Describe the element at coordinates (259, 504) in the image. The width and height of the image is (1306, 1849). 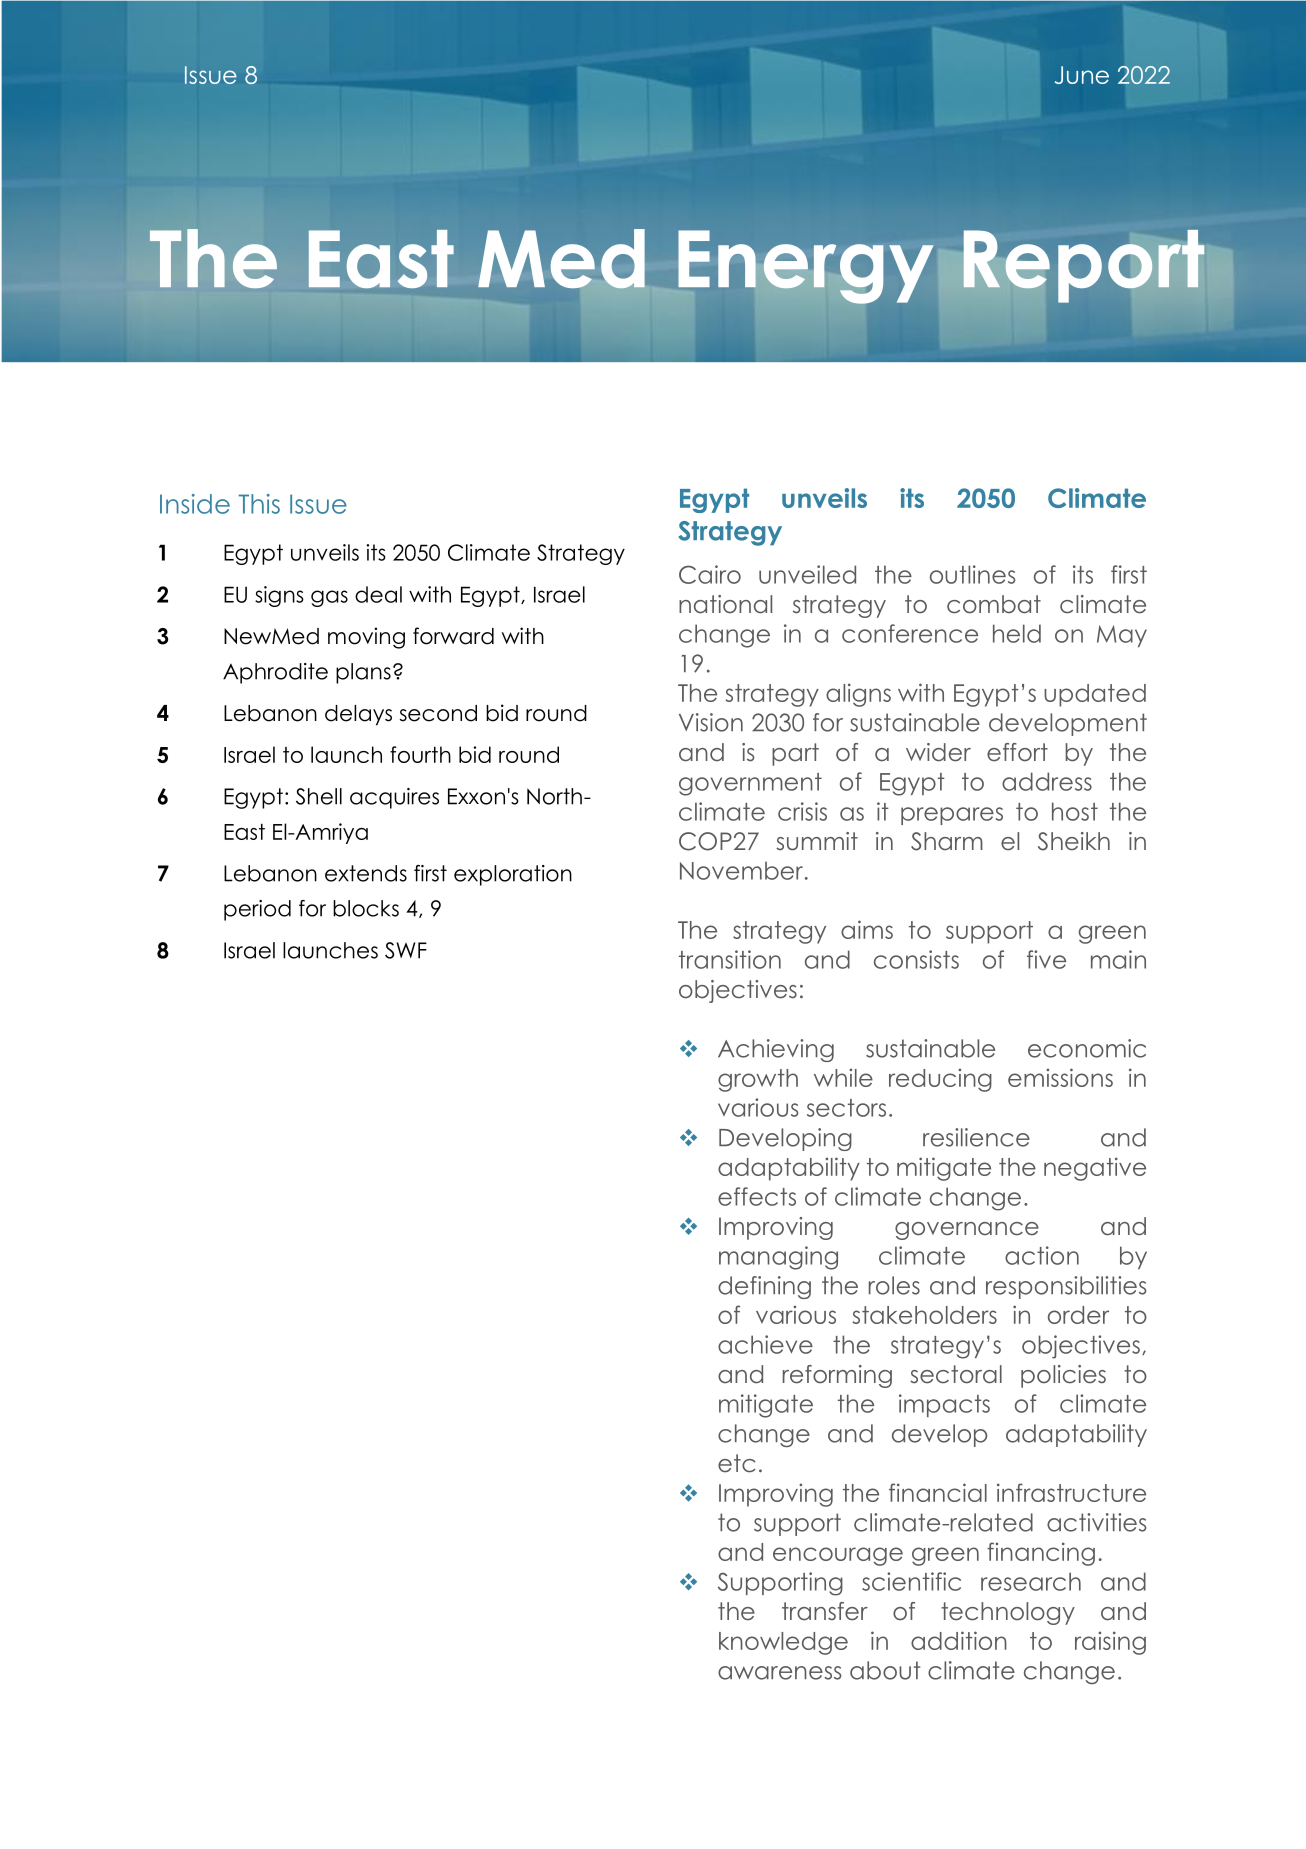
I see `This` at that location.
